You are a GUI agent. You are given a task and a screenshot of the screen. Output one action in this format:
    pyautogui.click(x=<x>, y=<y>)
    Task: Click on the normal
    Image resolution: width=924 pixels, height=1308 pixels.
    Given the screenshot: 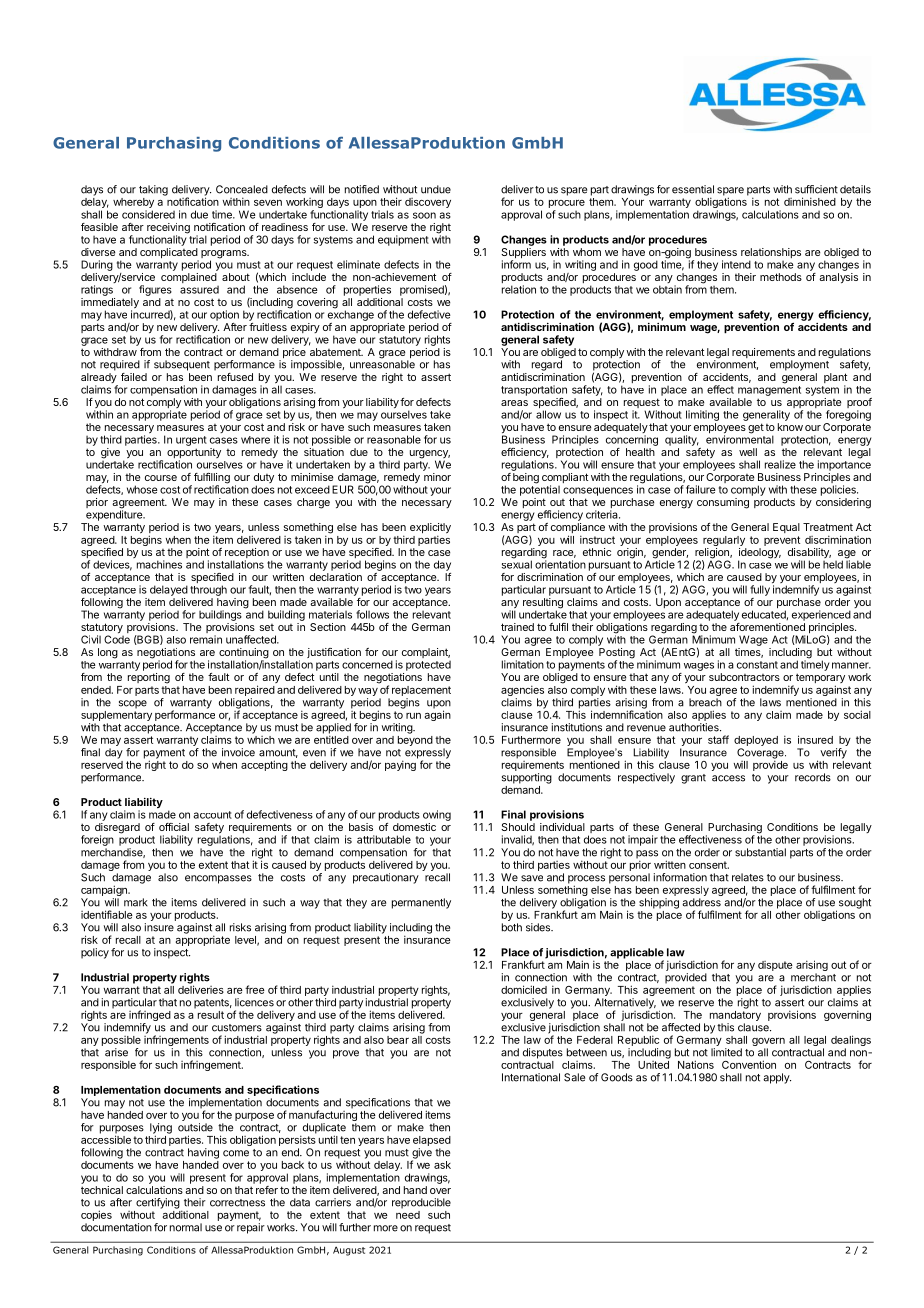 What is the action you would take?
    pyautogui.click(x=186, y=1227)
